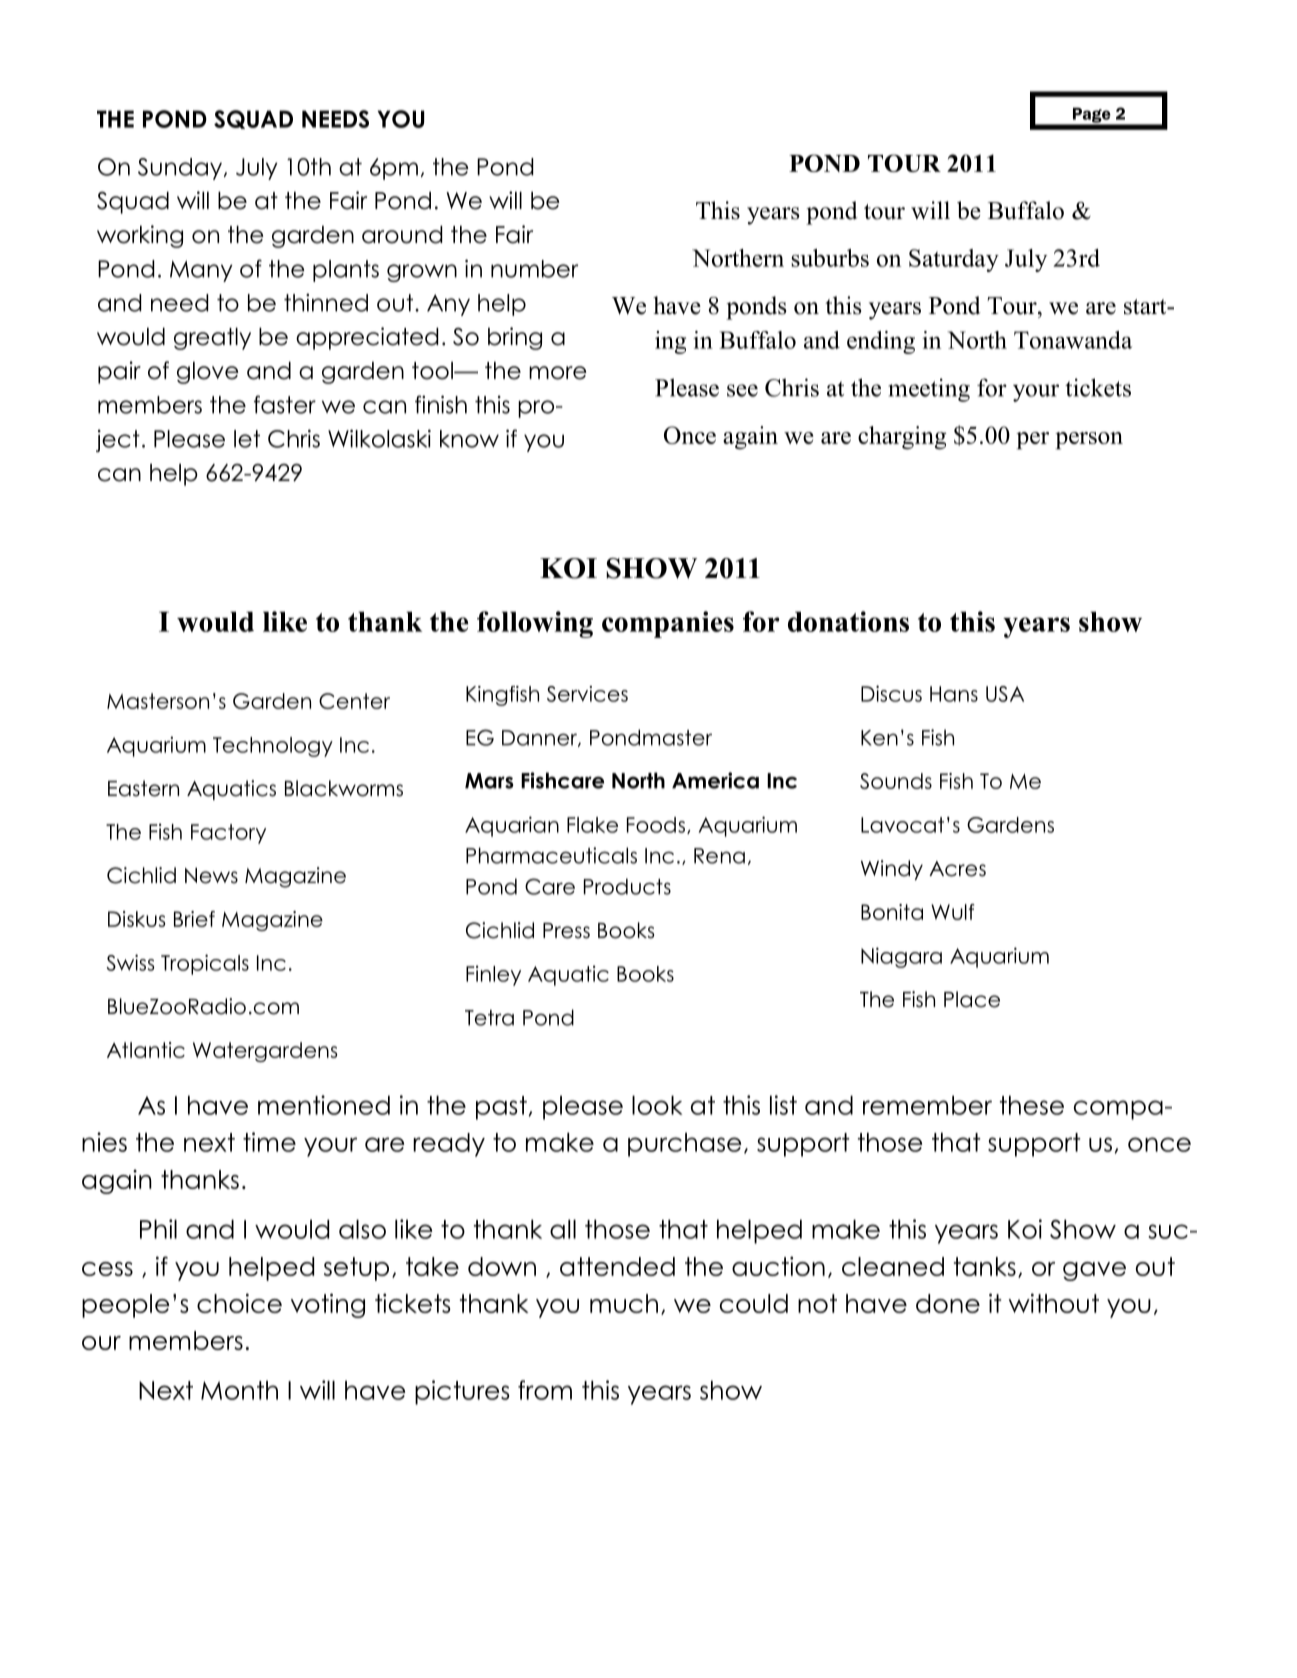 The image size is (1297, 1678). Describe the element at coordinates (239, 1390) in the image. I see `Month` at that location.
